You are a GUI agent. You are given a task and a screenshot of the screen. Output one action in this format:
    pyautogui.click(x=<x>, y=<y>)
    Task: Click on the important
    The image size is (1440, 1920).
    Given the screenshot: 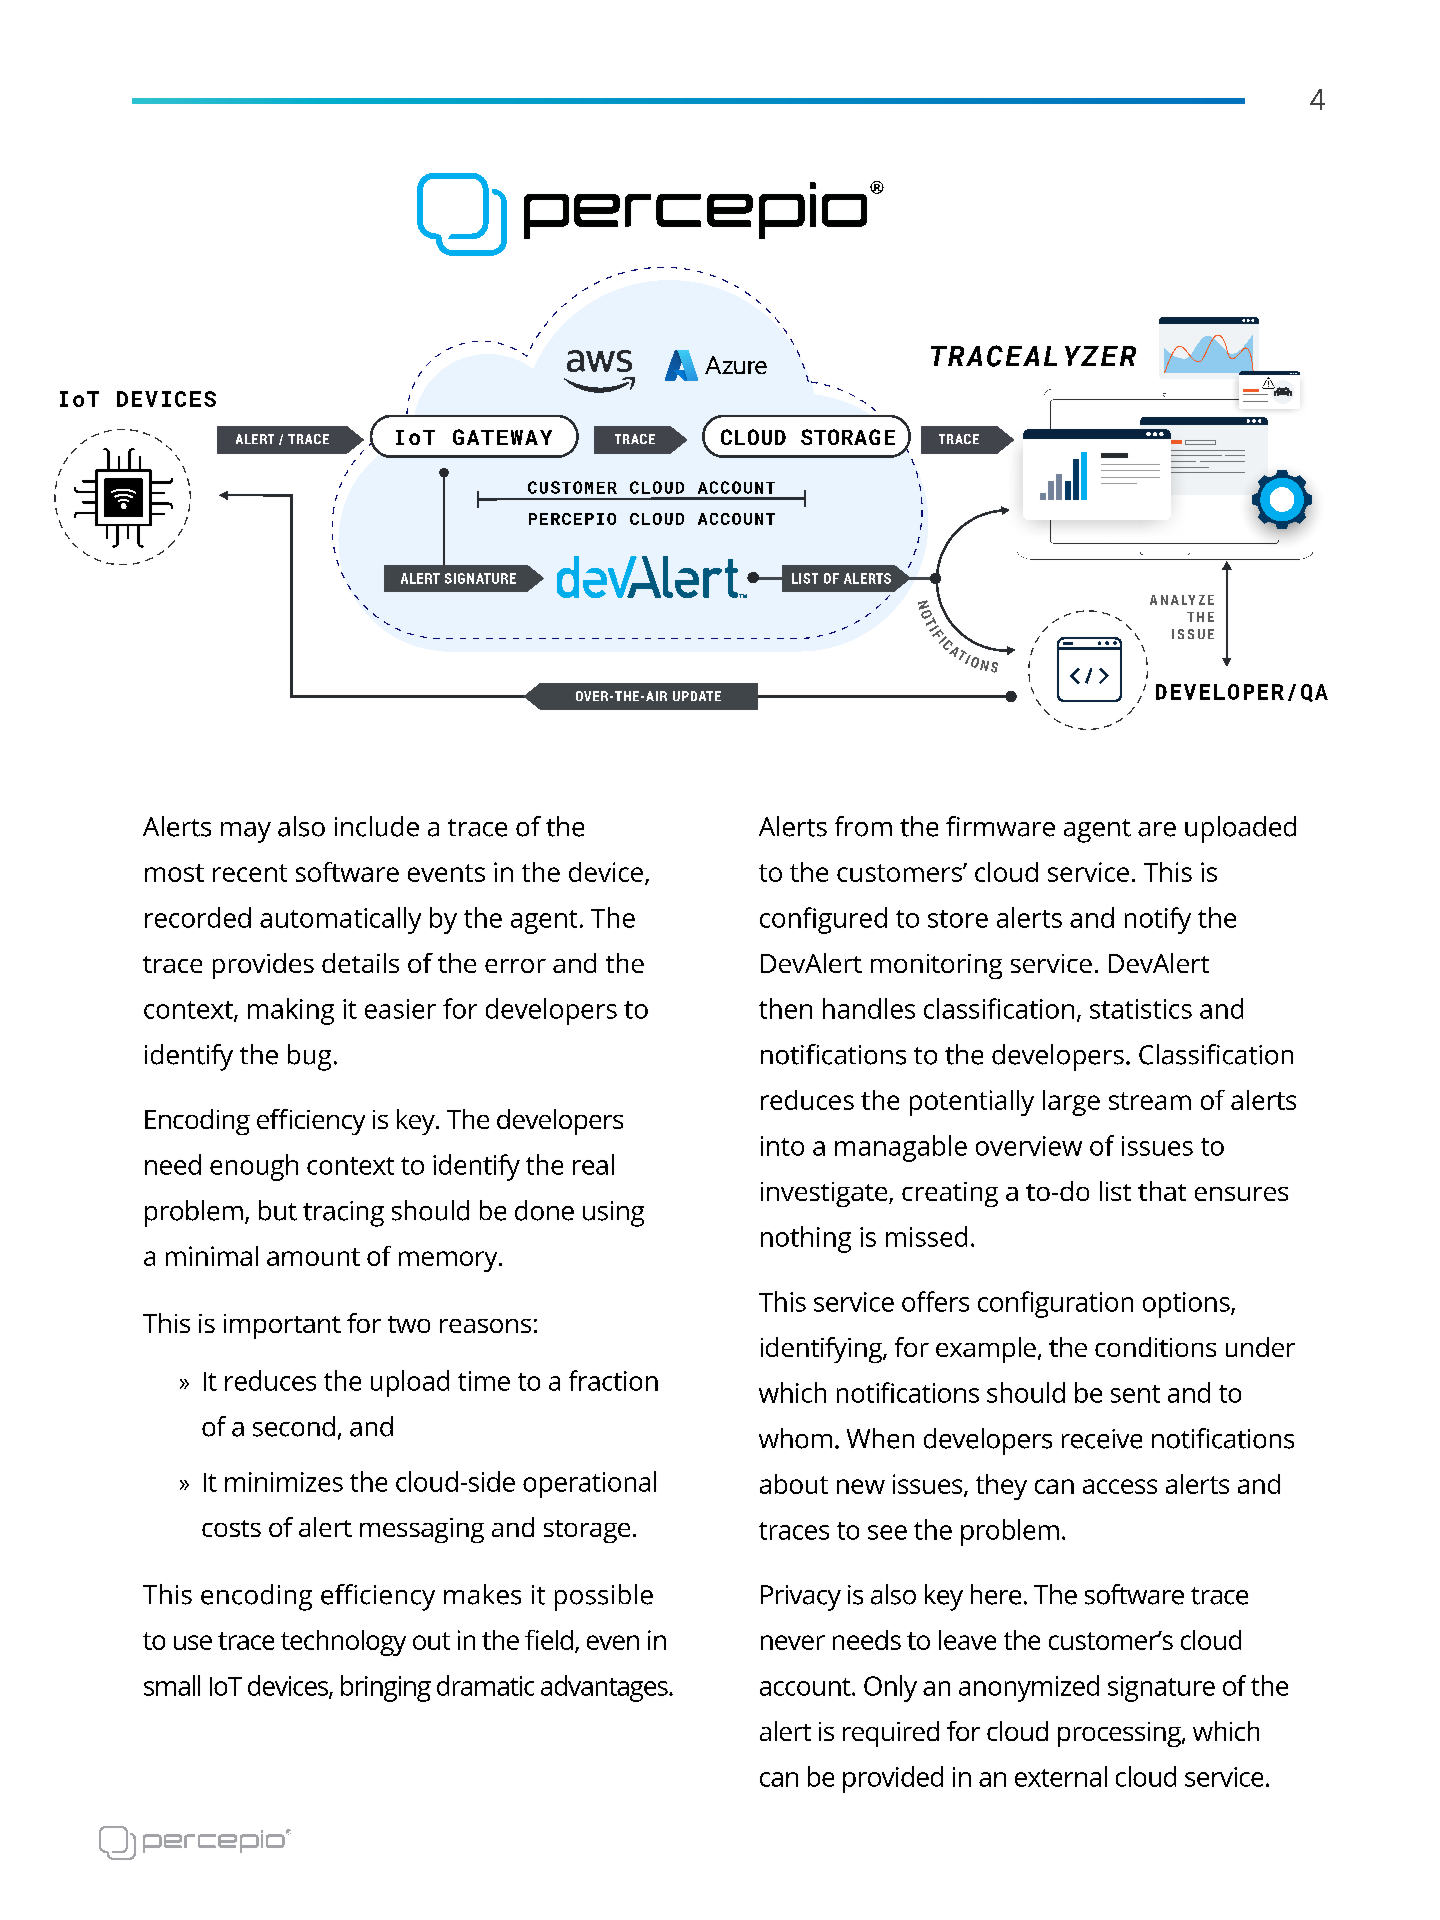 What is the action you would take?
    pyautogui.click(x=282, y=1326)
